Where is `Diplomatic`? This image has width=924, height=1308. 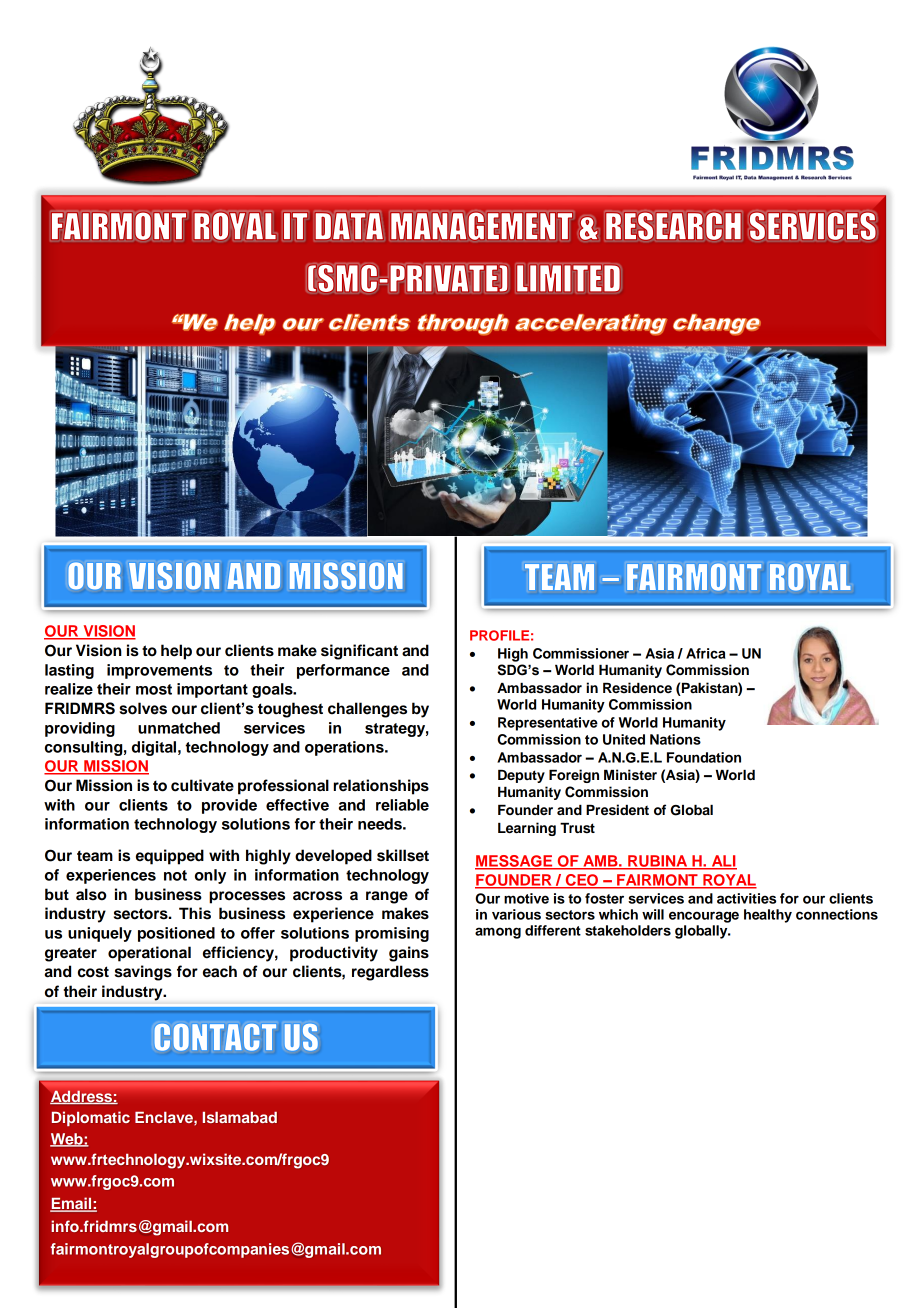
Diplomatic is located at coordinates (91, 1118).
